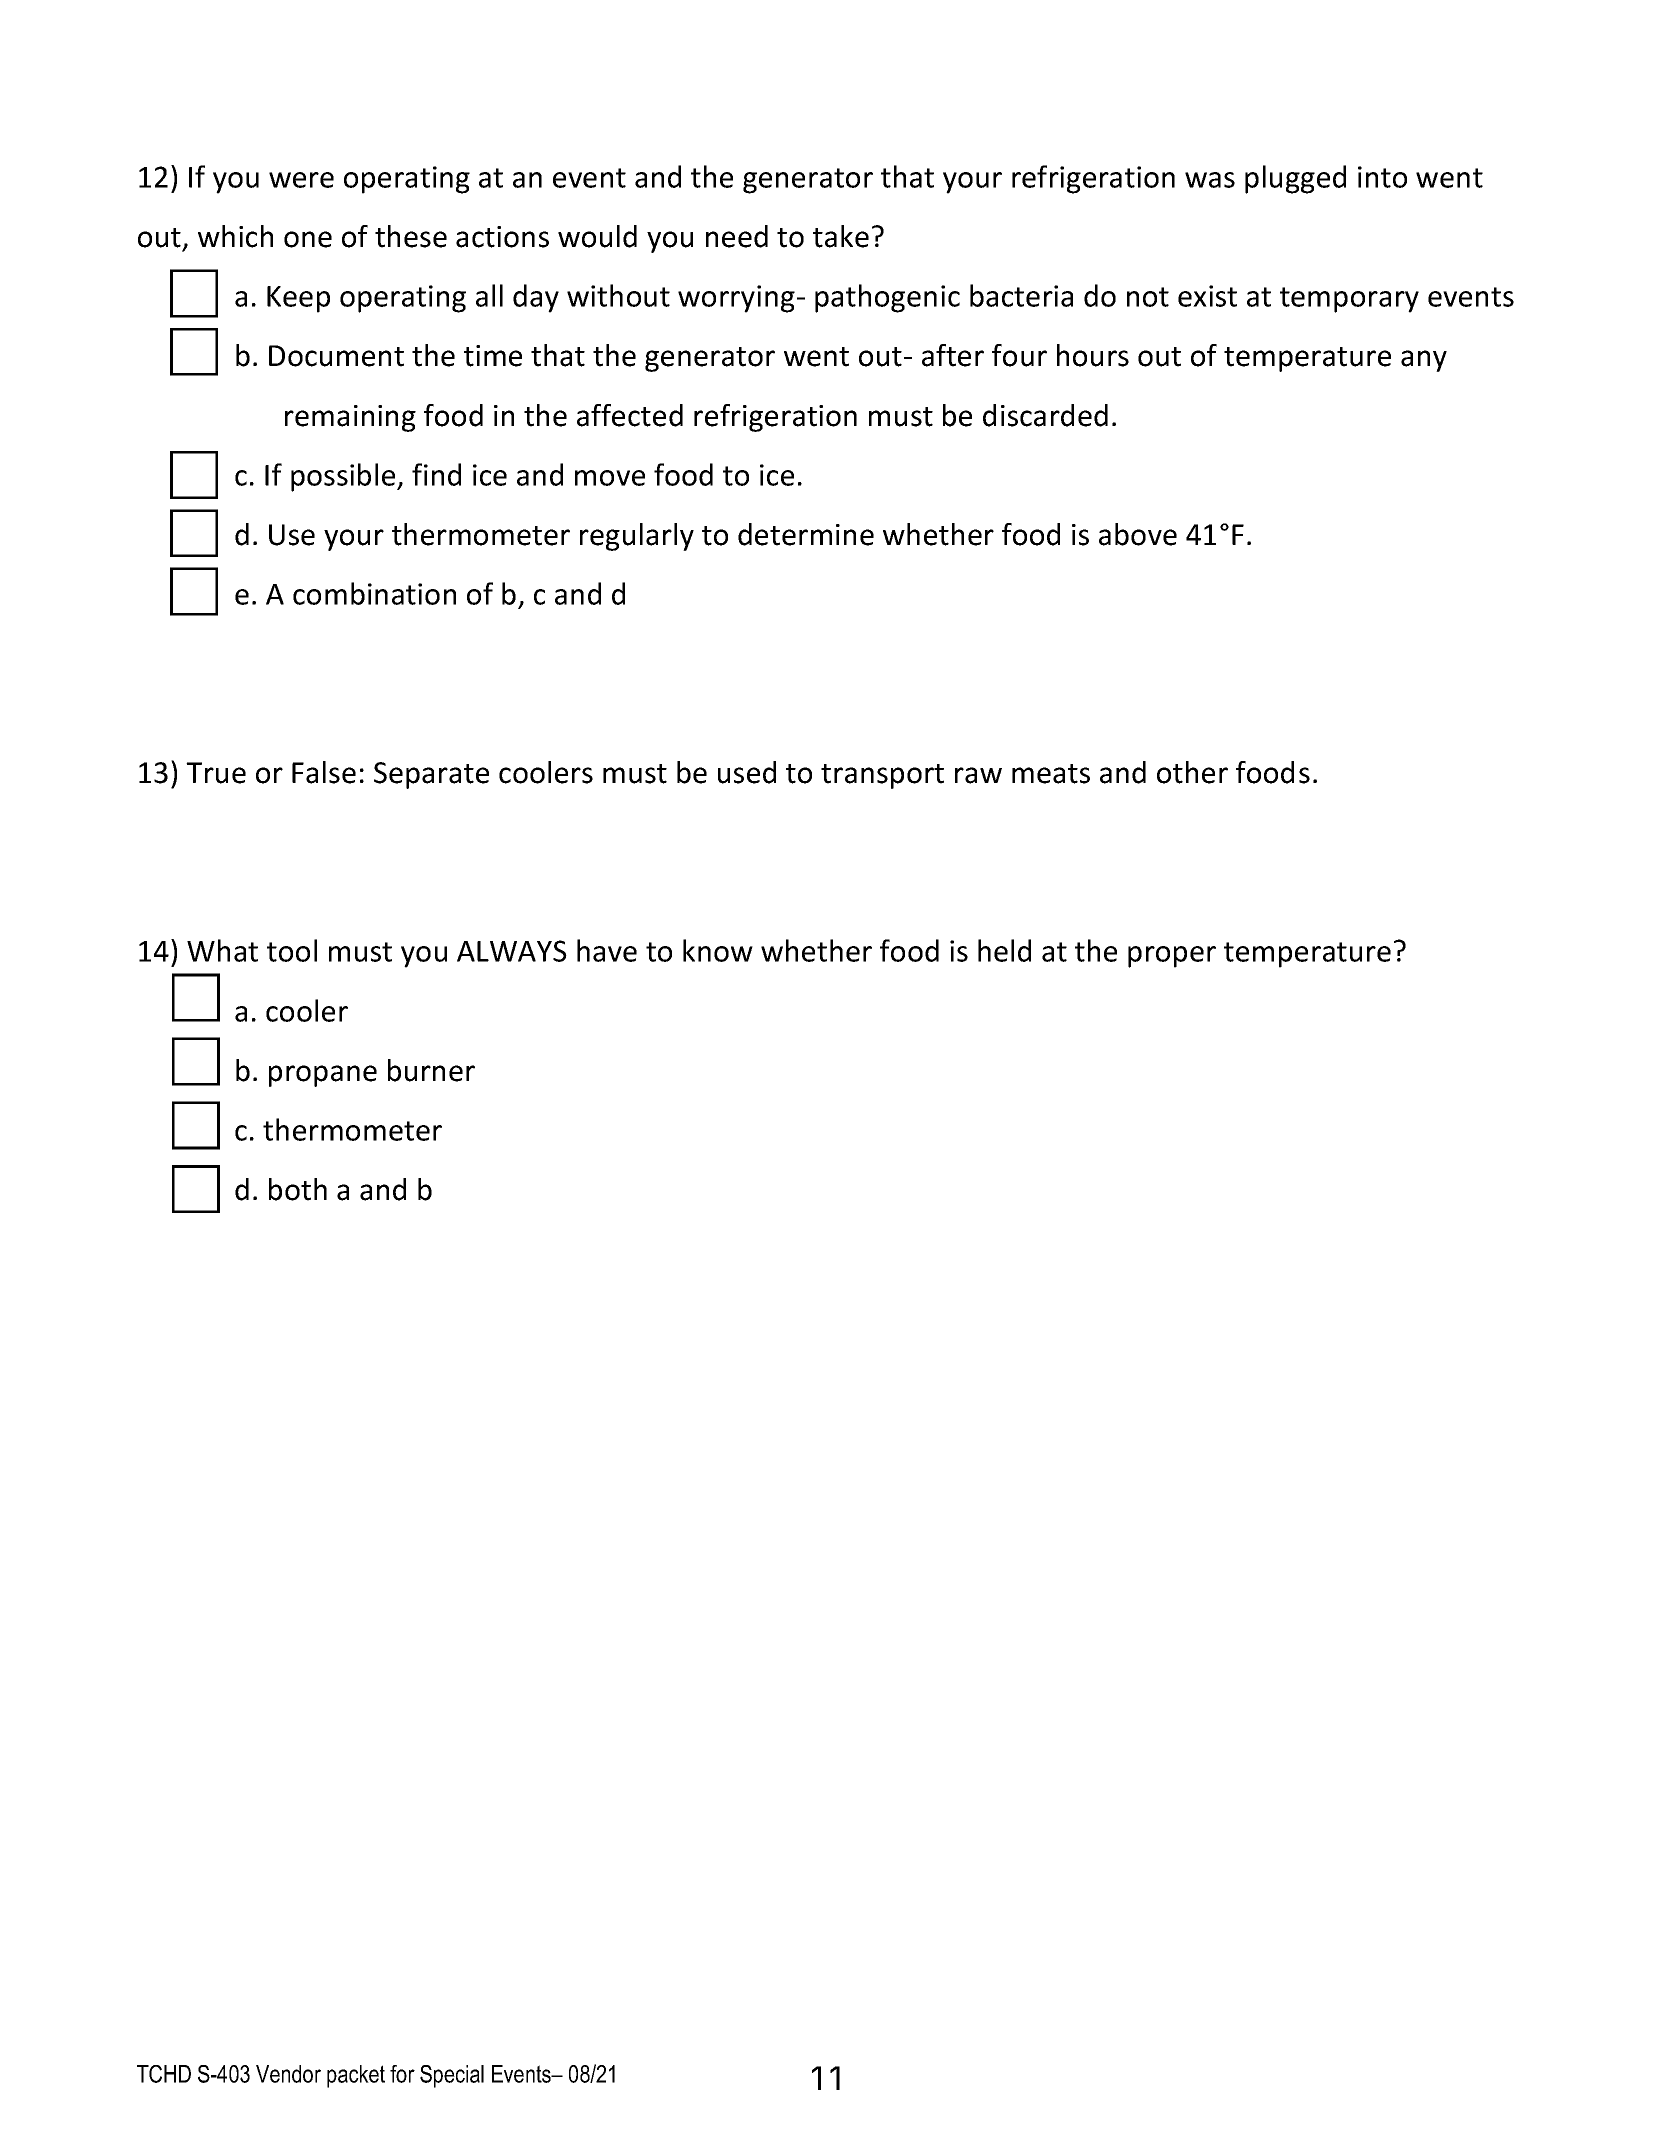  Describe the element at coordinates (411, 236) in the image. I see `these` at that location.
